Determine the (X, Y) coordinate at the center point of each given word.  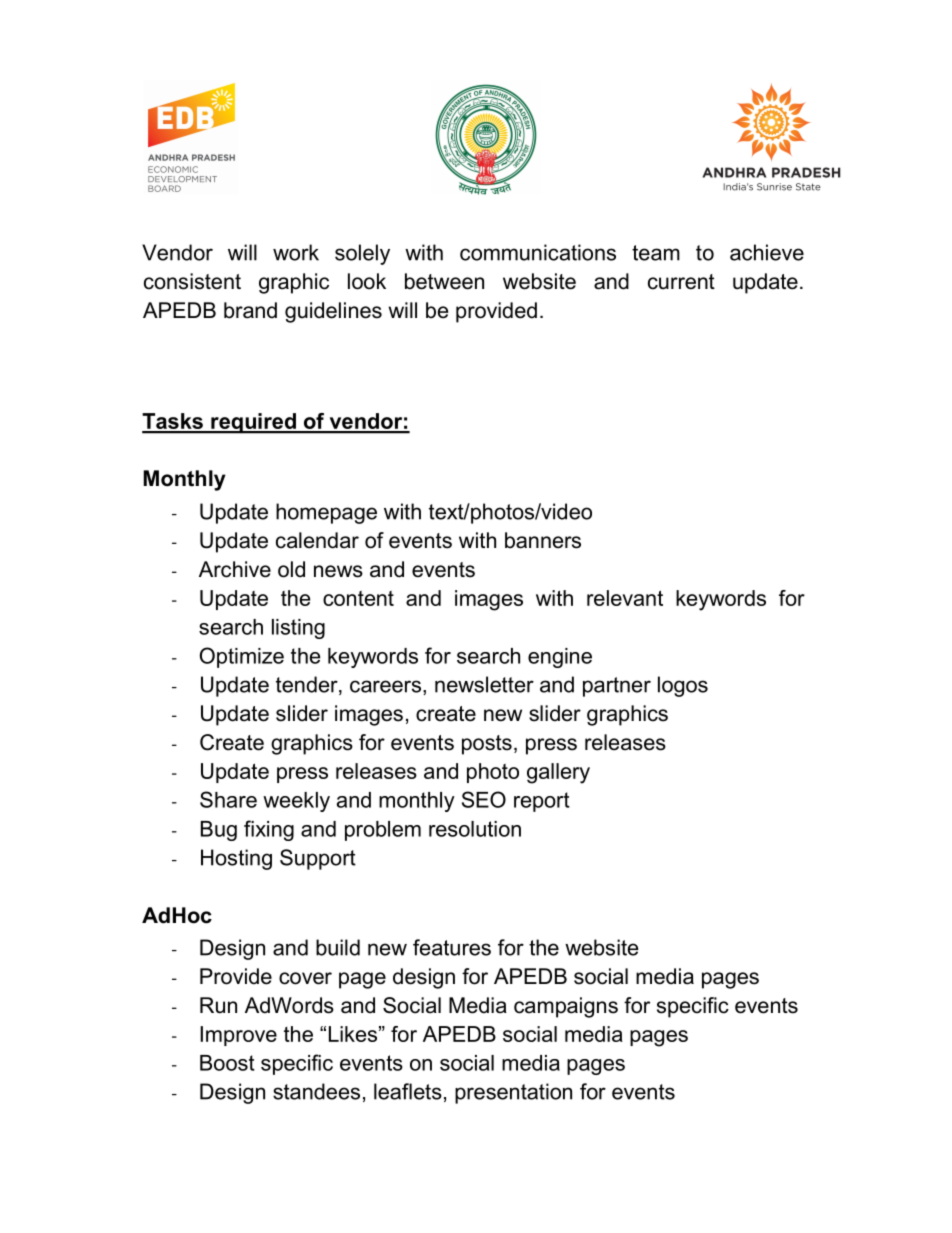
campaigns (566, 1007)
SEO (484, 799)
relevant (625, 598)
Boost (227, 1063)
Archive (235, 569)
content (358, 598)
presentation (513, 1093)
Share (228, 799)
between (444, 281)
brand (250, 310)
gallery (558, 773)
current (681, 282)
